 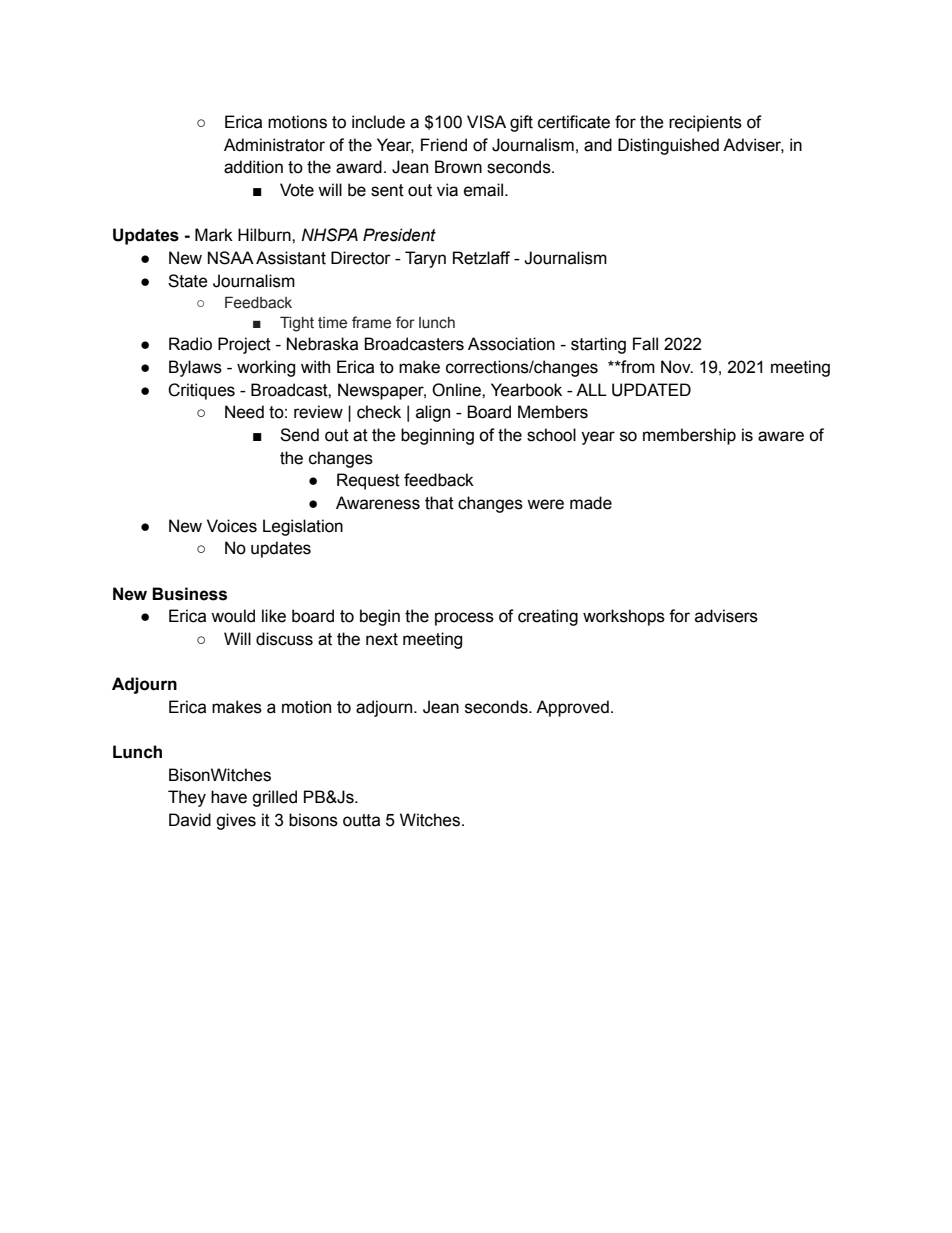 I want to click on Administrator, so click(x=274, y=145).
